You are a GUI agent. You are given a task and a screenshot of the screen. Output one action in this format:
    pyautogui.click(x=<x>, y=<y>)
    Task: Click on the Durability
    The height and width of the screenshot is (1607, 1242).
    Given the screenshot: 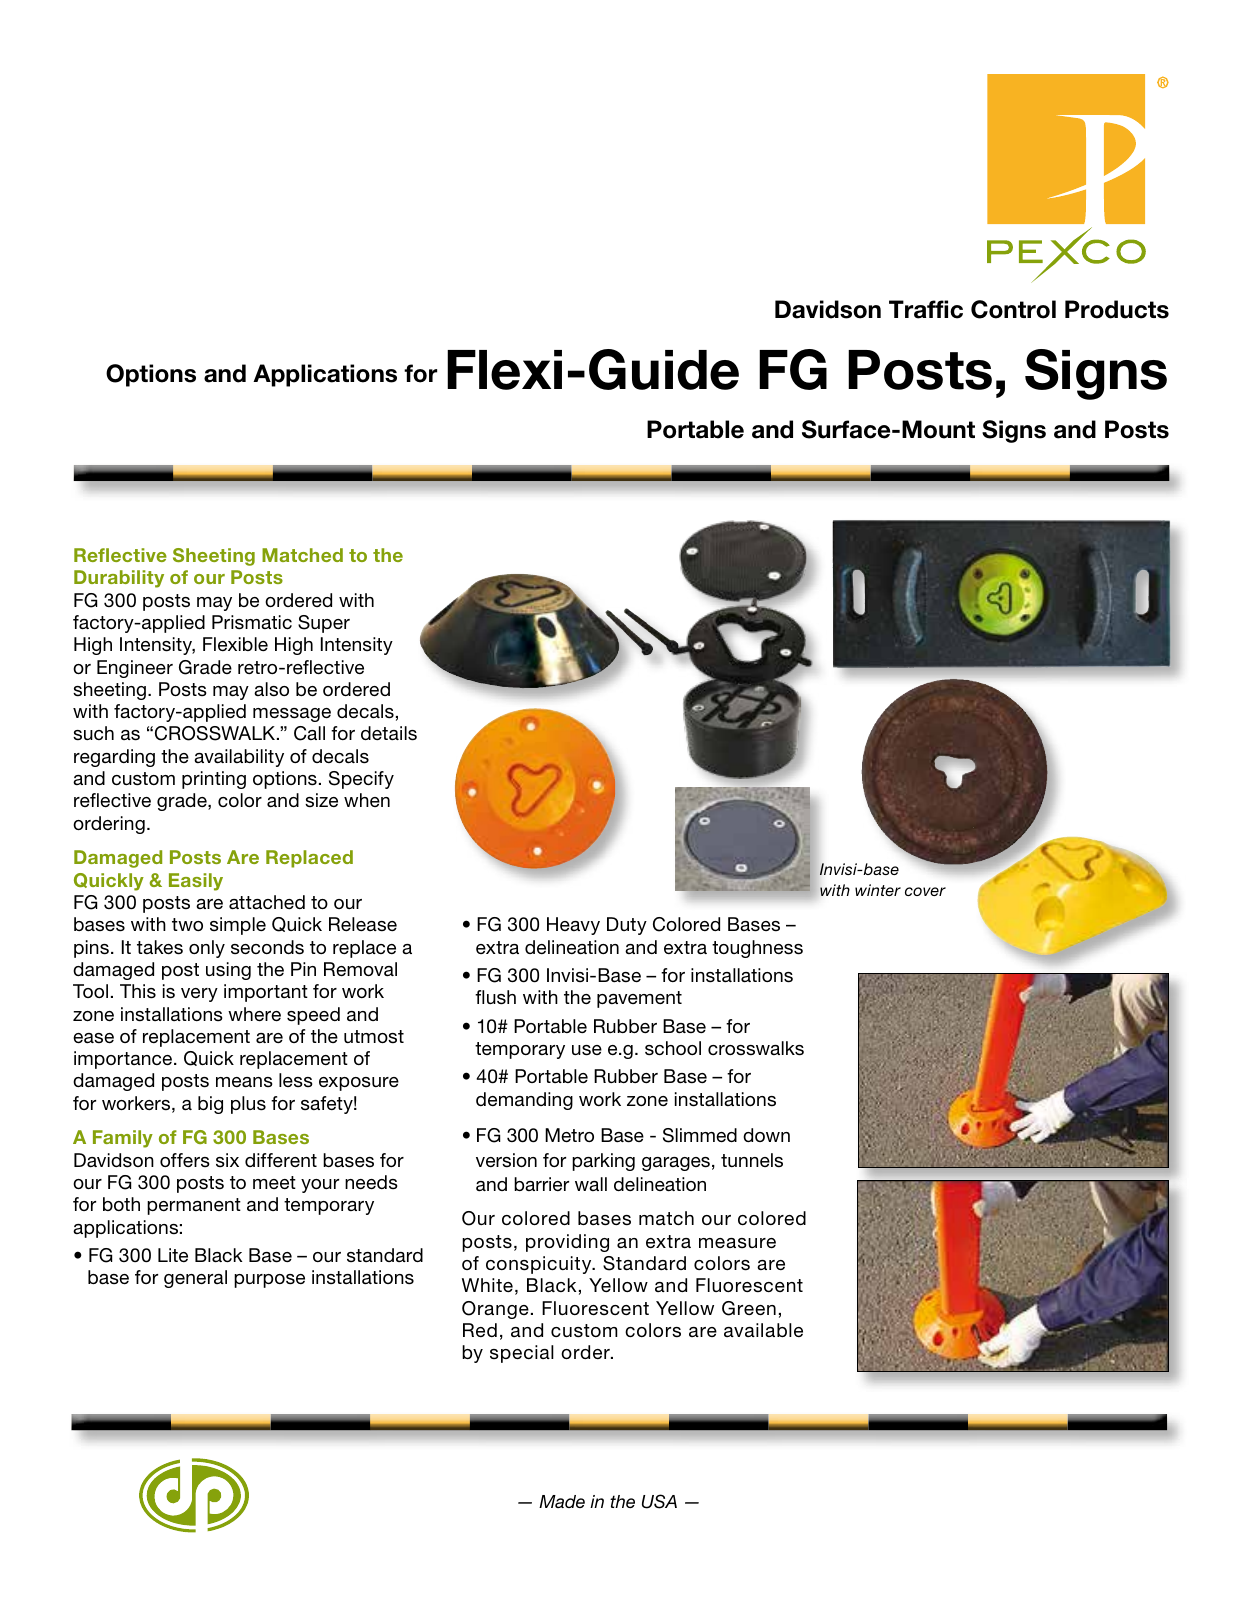 What is the action you would take?
    pyautogui.click(x=119, y=579)
